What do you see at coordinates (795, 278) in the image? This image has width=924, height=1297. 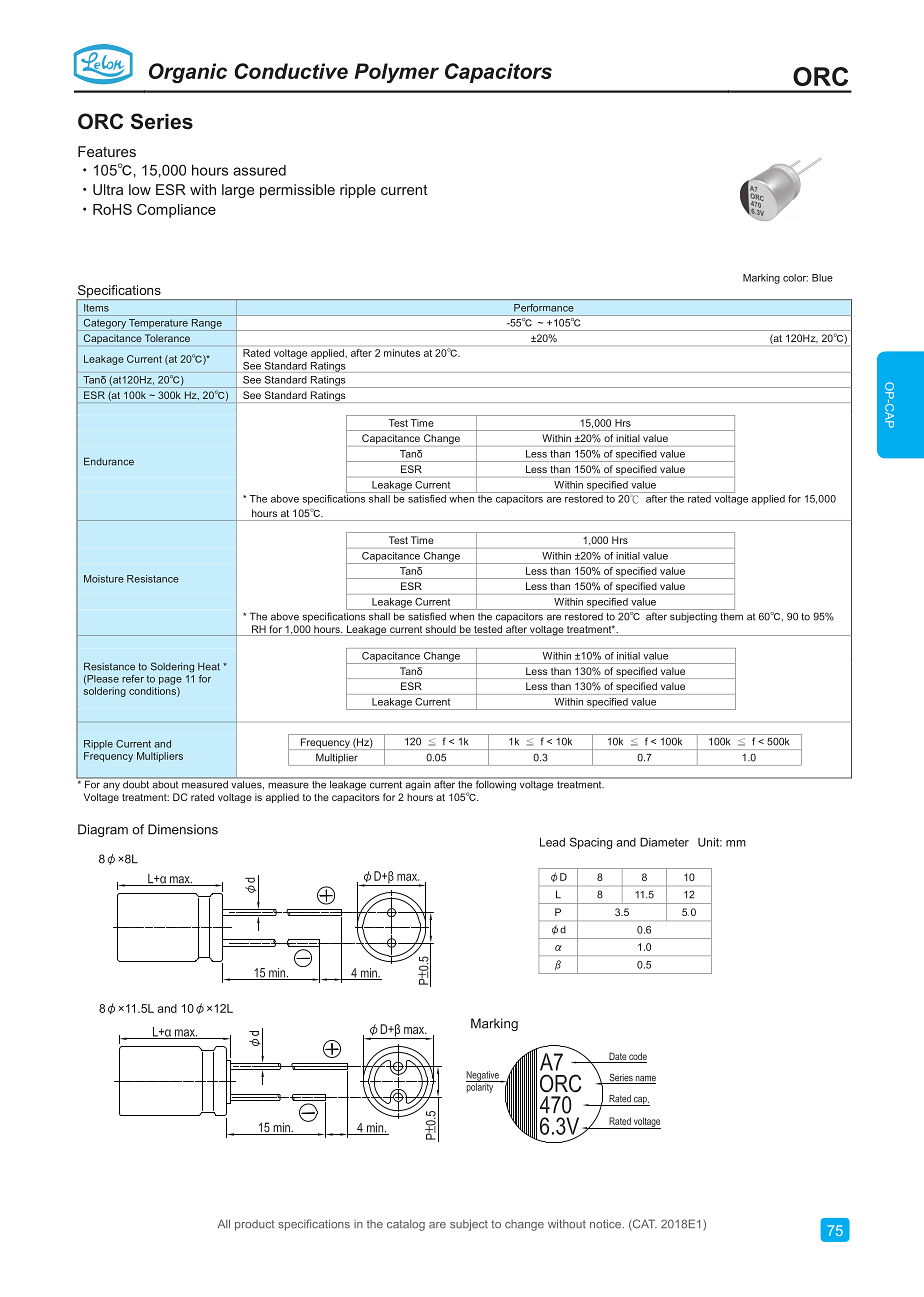 I see `color` at bounding box center [795, 278].
